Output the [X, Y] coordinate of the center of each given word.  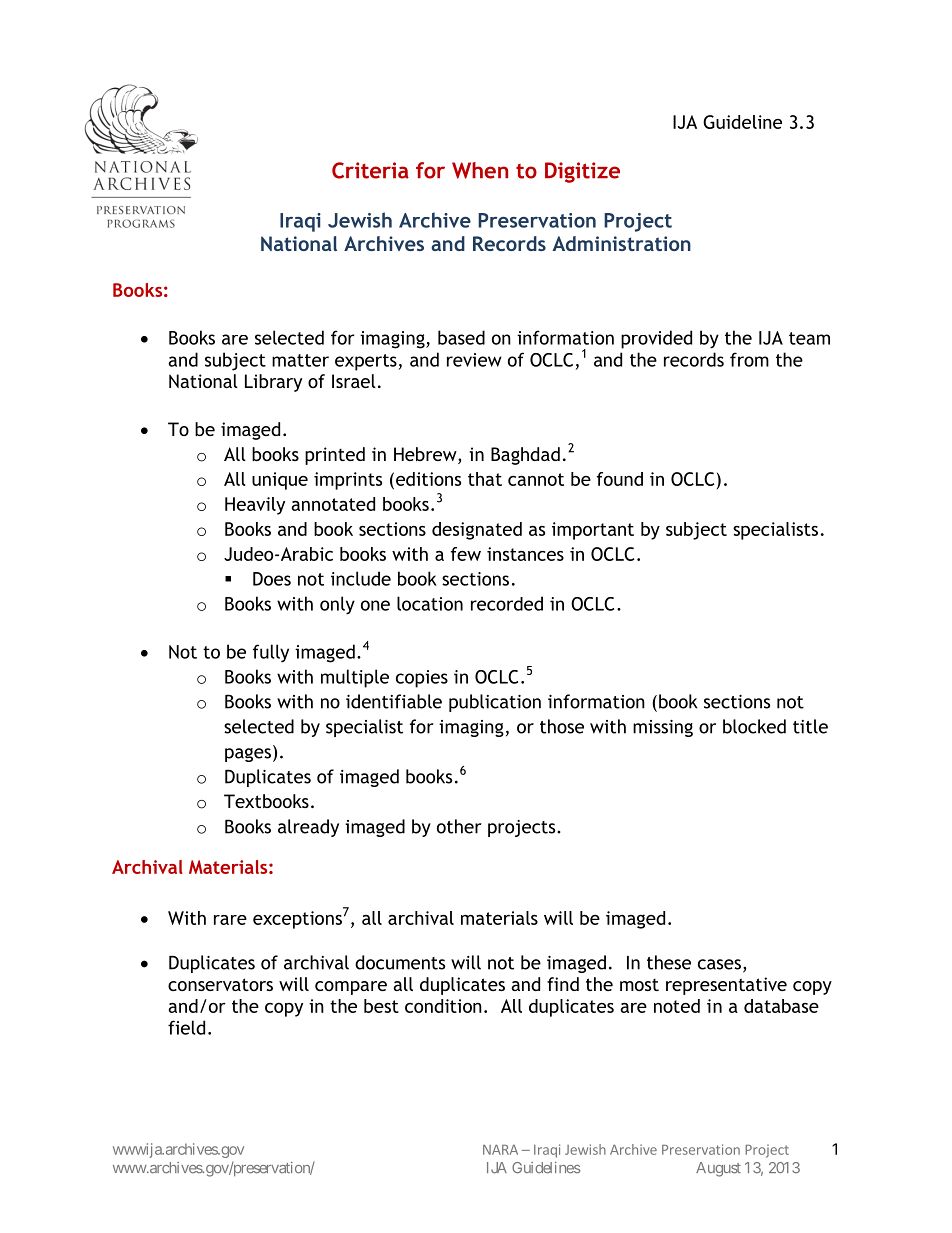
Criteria [370, 170]
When [480, 170]
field [186, 1027]
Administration [621, 243]
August [718, 1169]
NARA [500, 1149]
